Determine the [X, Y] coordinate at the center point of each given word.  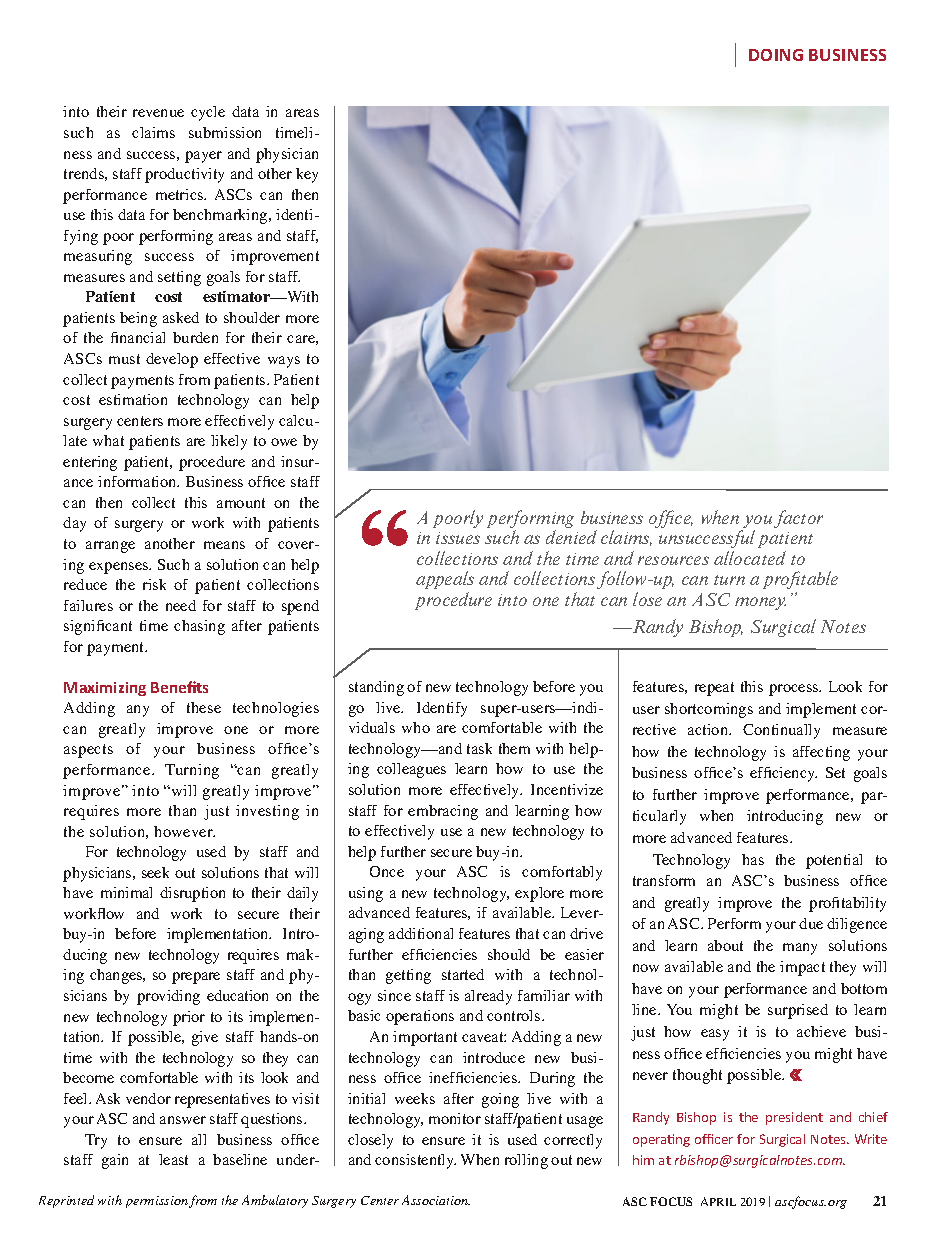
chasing [199, 627]
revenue [158, 113]
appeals [445, 580]
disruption [192, 894]
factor [798, 519]
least [173, 1159]
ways [284, 362]
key [307, 175]
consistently [415, 1161]
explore [539, 894]
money [760, 603]
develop [172, 360]
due [811, 923]
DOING [776, 55]
